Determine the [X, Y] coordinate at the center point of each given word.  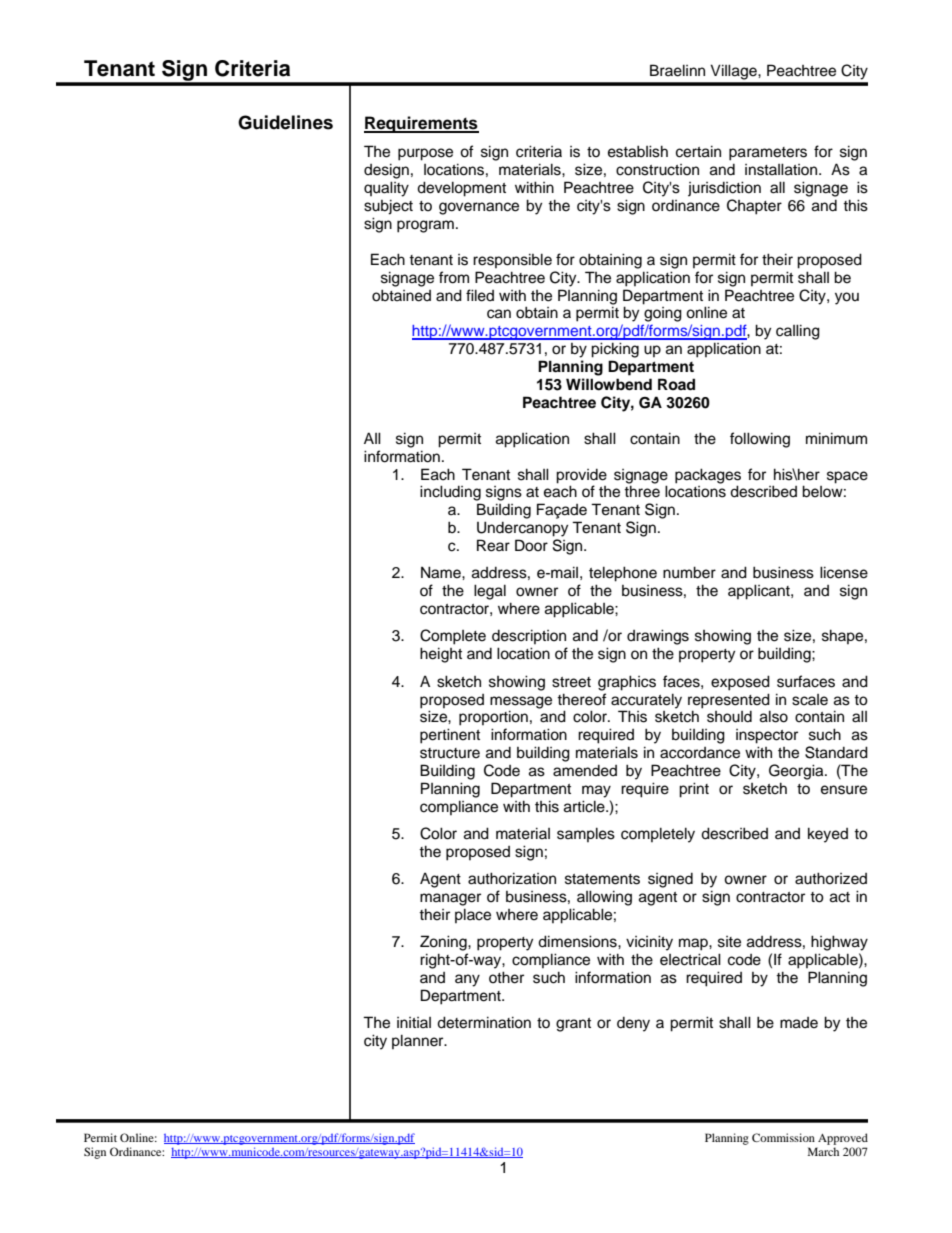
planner [419, 1041]
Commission [783, 1137]
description [529, 636]
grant [573, 1025]
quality [386, 189]
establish [638, 151]
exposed [740, 683]
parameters [768, 154]
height [441, 655]
